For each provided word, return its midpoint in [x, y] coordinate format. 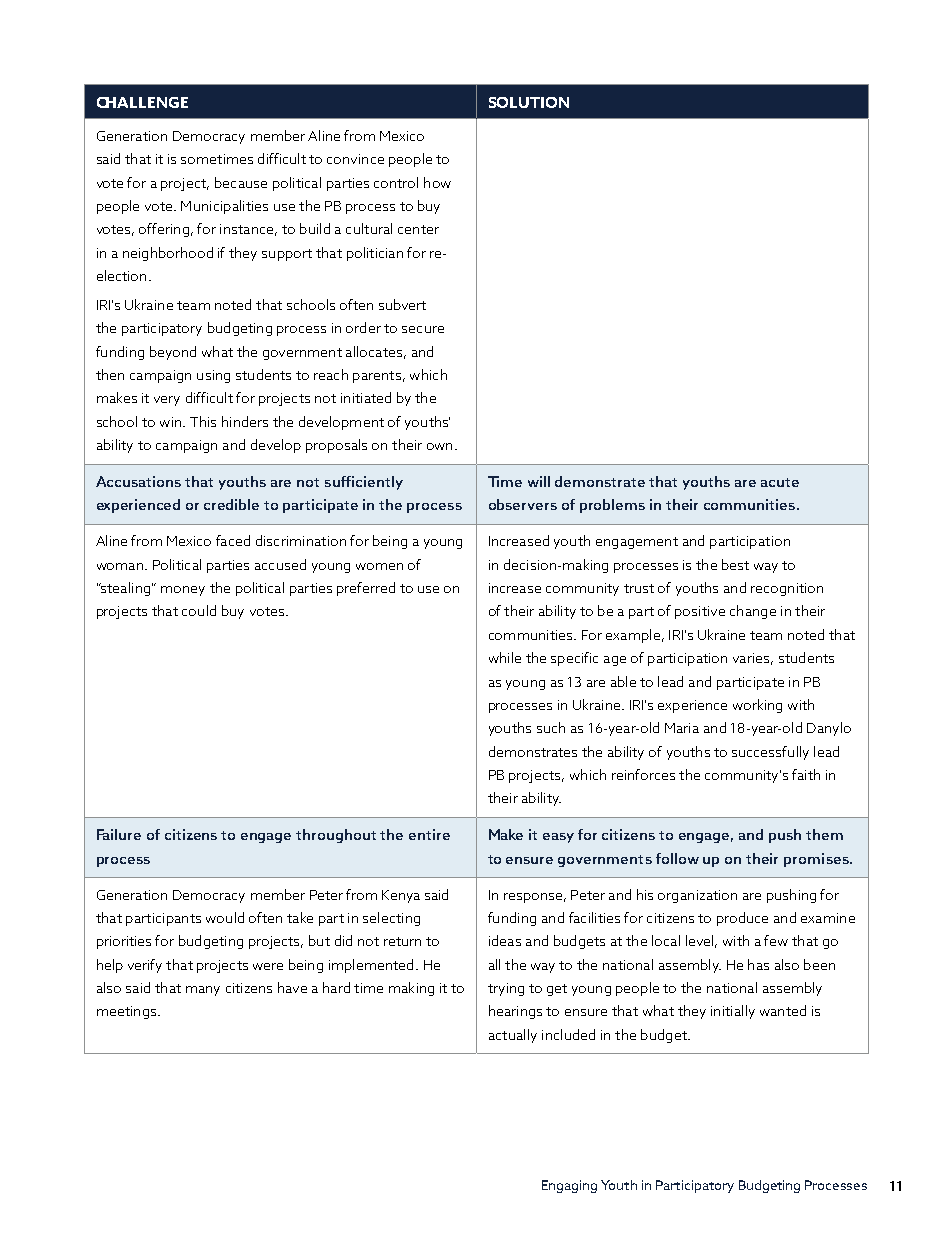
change [753, 612]
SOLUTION [529, 102]
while [505, 657]
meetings [128, 1012]
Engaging [569, 1186]
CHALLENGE [142, 102]
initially [733, 1012]
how [437, 182]
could [199, 610]
